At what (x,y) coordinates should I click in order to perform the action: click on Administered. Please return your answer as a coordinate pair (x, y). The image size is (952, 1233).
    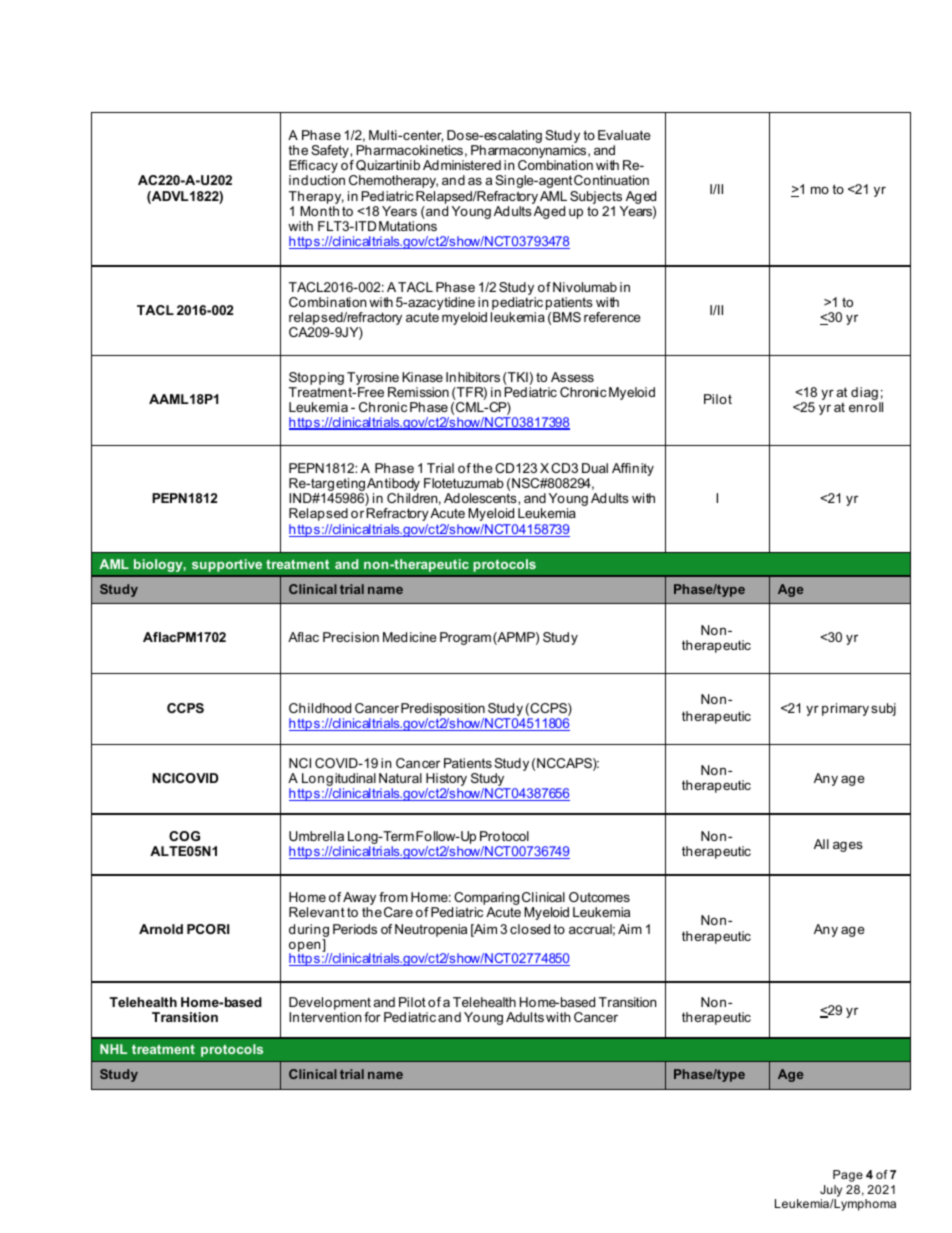
    Looking at the image, I should click on (462, 165).
